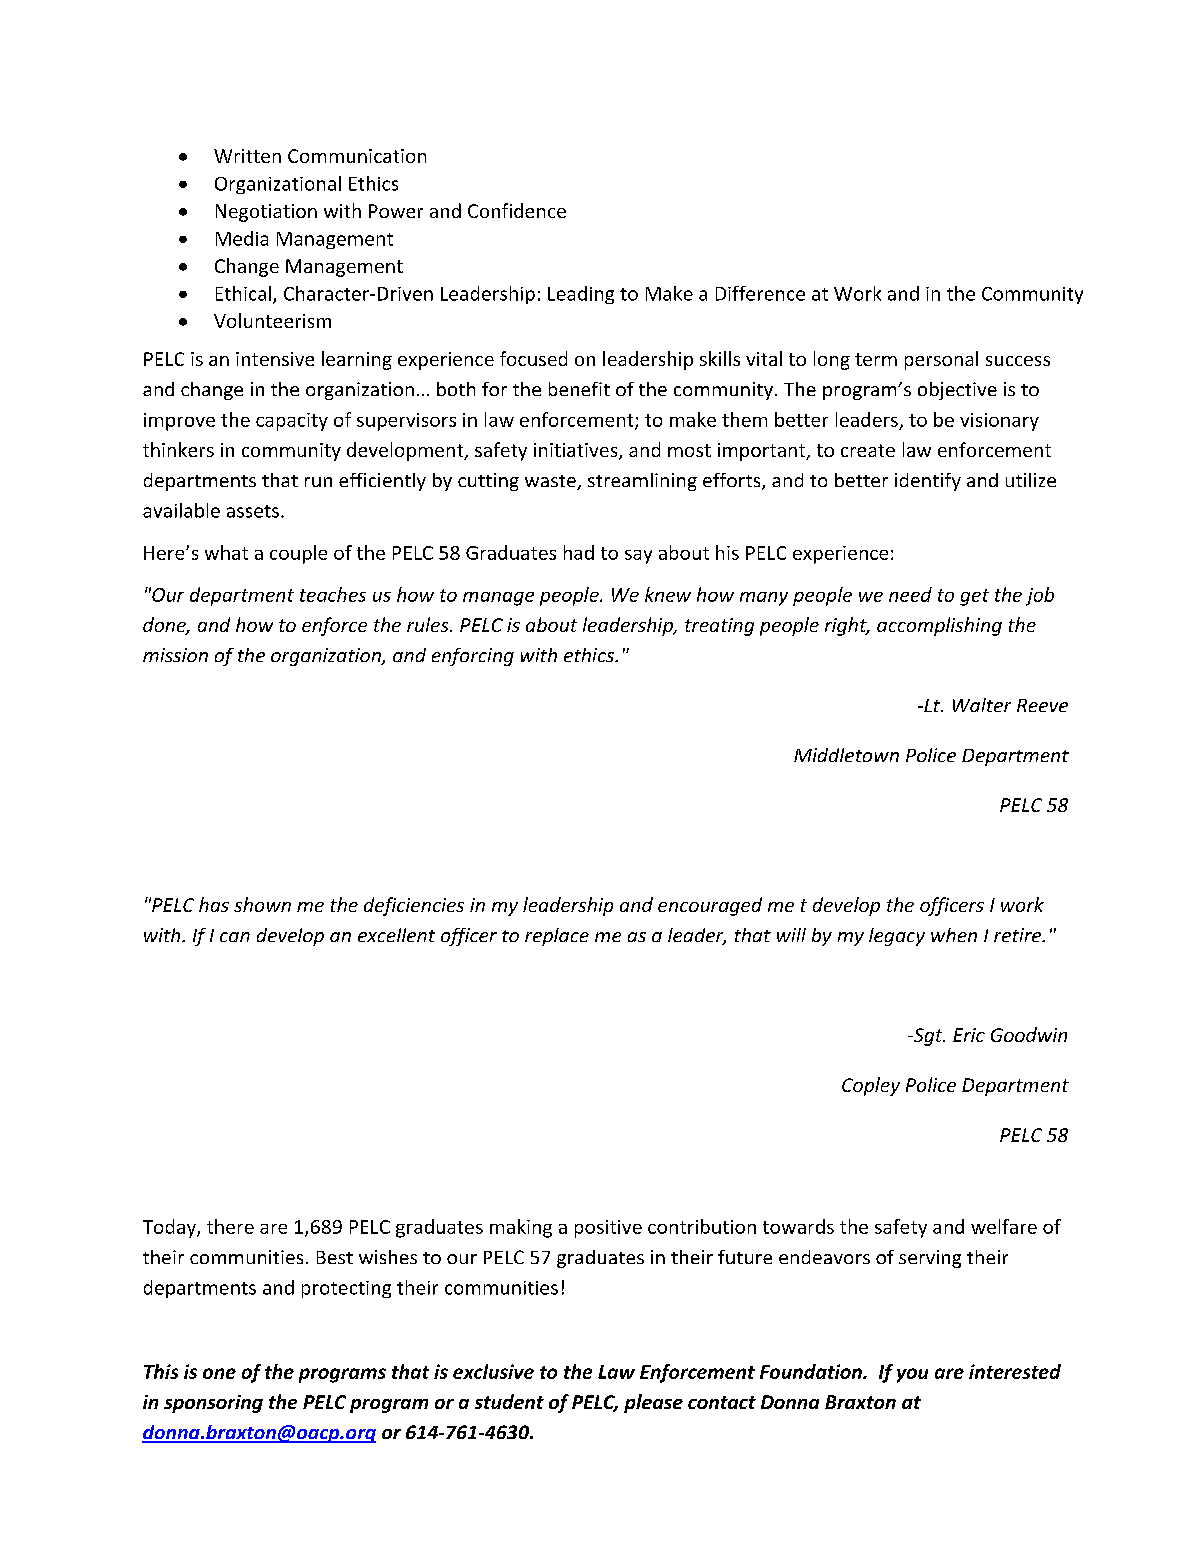  Describe the element at coordinates (912, 1375) in the screenshot. I see `you` at that location.
